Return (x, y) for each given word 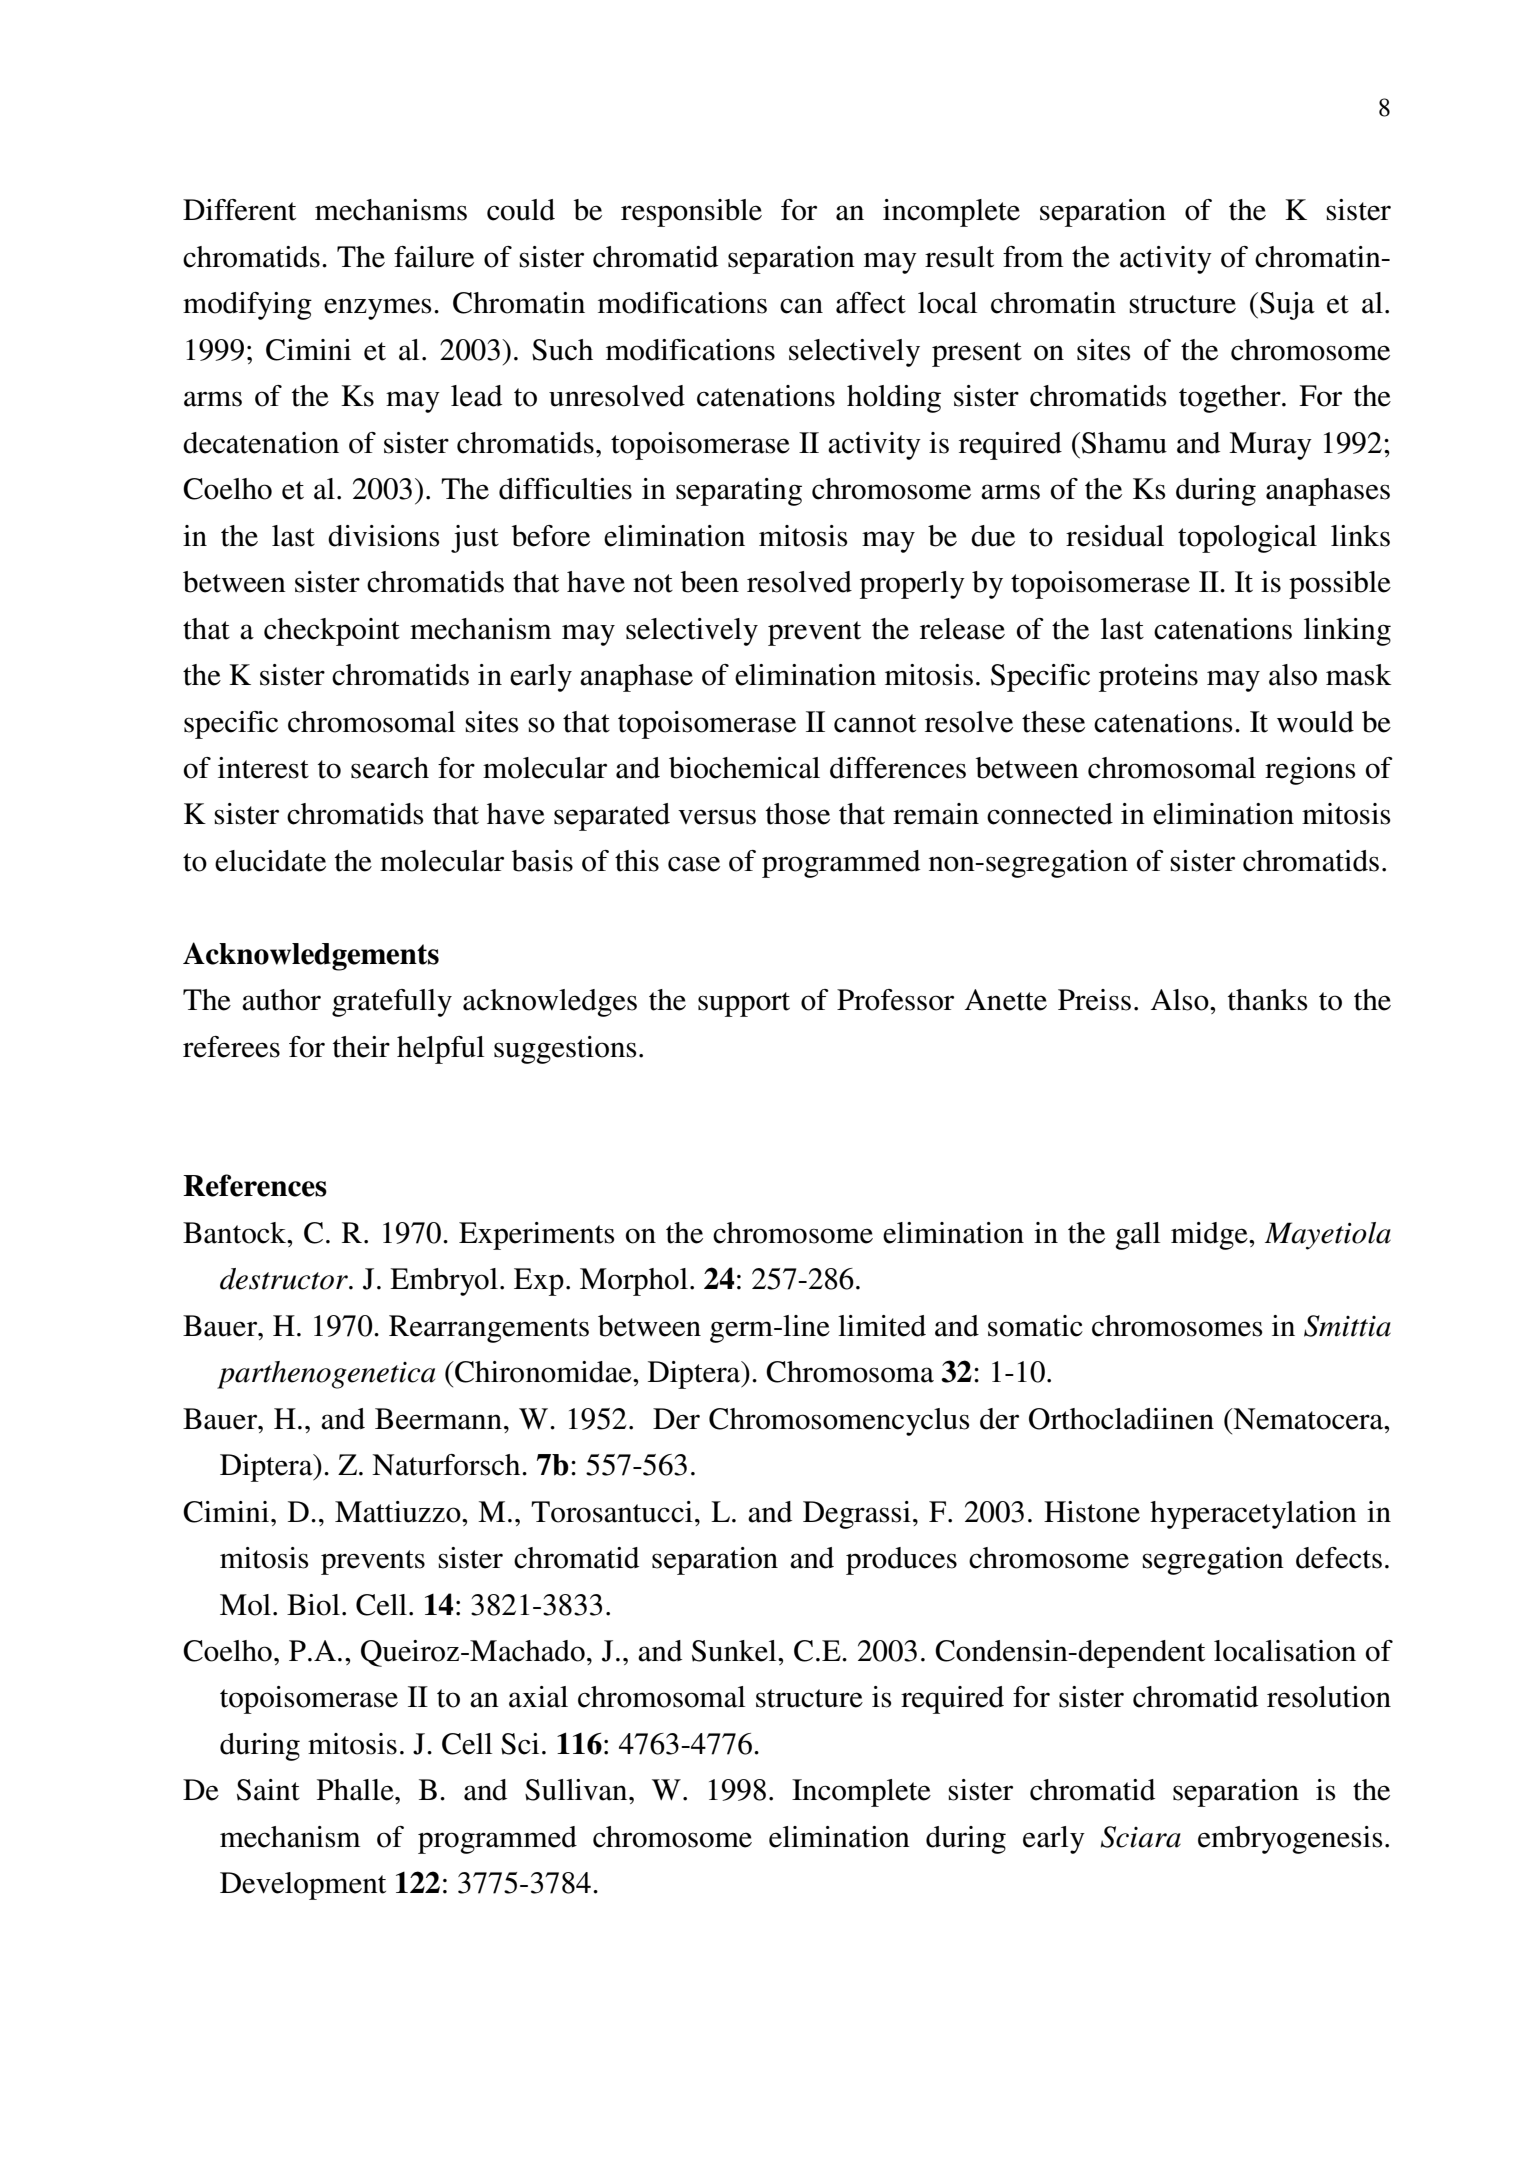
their (361, 1047)
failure (434, 257)
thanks (1268, 1000)
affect (871, 303)
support (744, 1004)
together (1231, 399)
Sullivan (577, 1790)
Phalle (356, 1790)
